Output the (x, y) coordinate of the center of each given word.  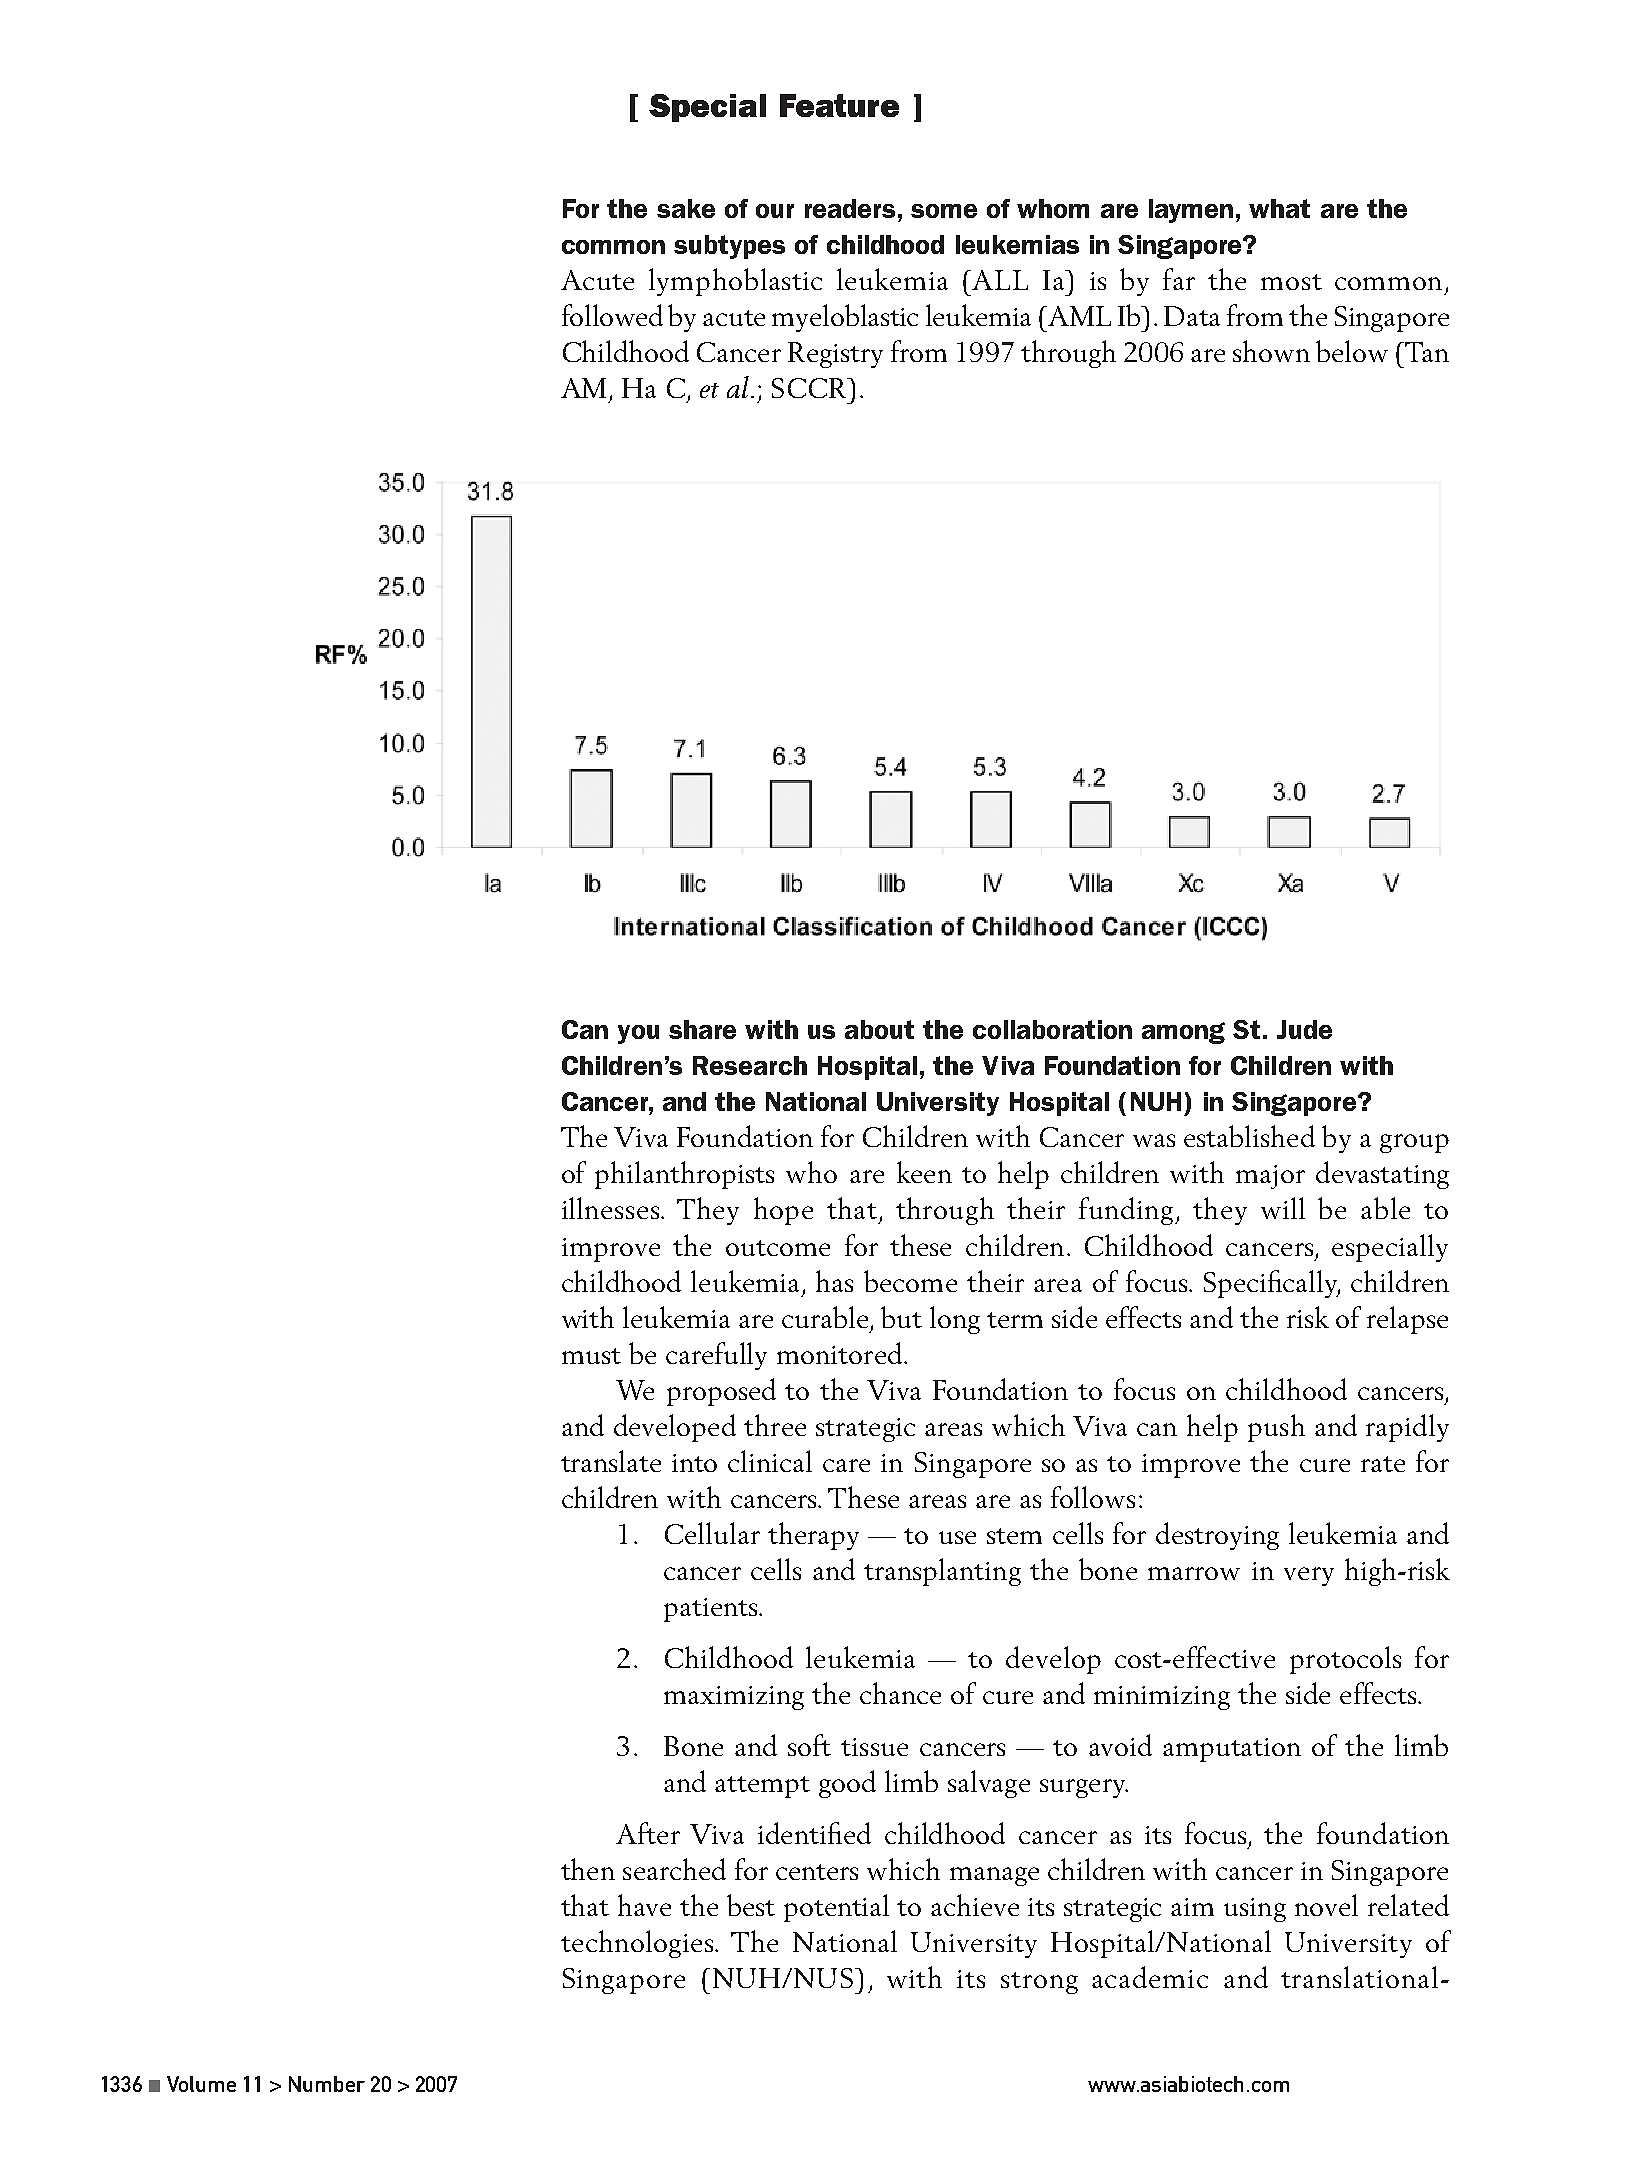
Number (327, 2084)
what (1279, 208)
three (775, 1425)
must (591, 1356)
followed (612, 315)
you (638, 1034)
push (1276, 1428)
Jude (1304, 1029)
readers (850, 208)
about (879, 1029)
